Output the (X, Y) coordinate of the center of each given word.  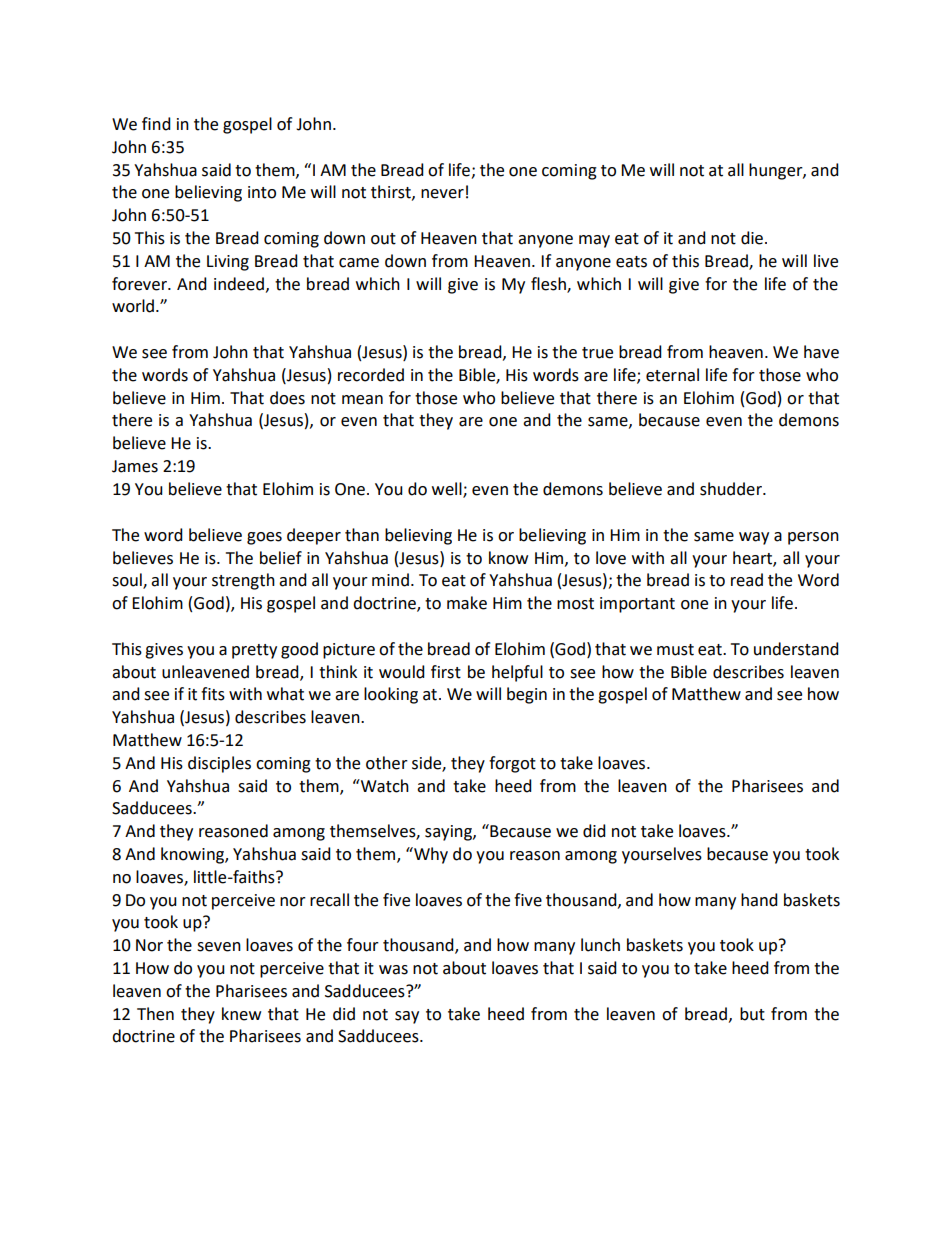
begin (527, 695)
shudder (732, 489)
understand (796, 649)
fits (213, 694)
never (442, 194)
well (448, 490)
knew (241, 1014)
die (752, 238)
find (156, 124)
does (287, 398)
